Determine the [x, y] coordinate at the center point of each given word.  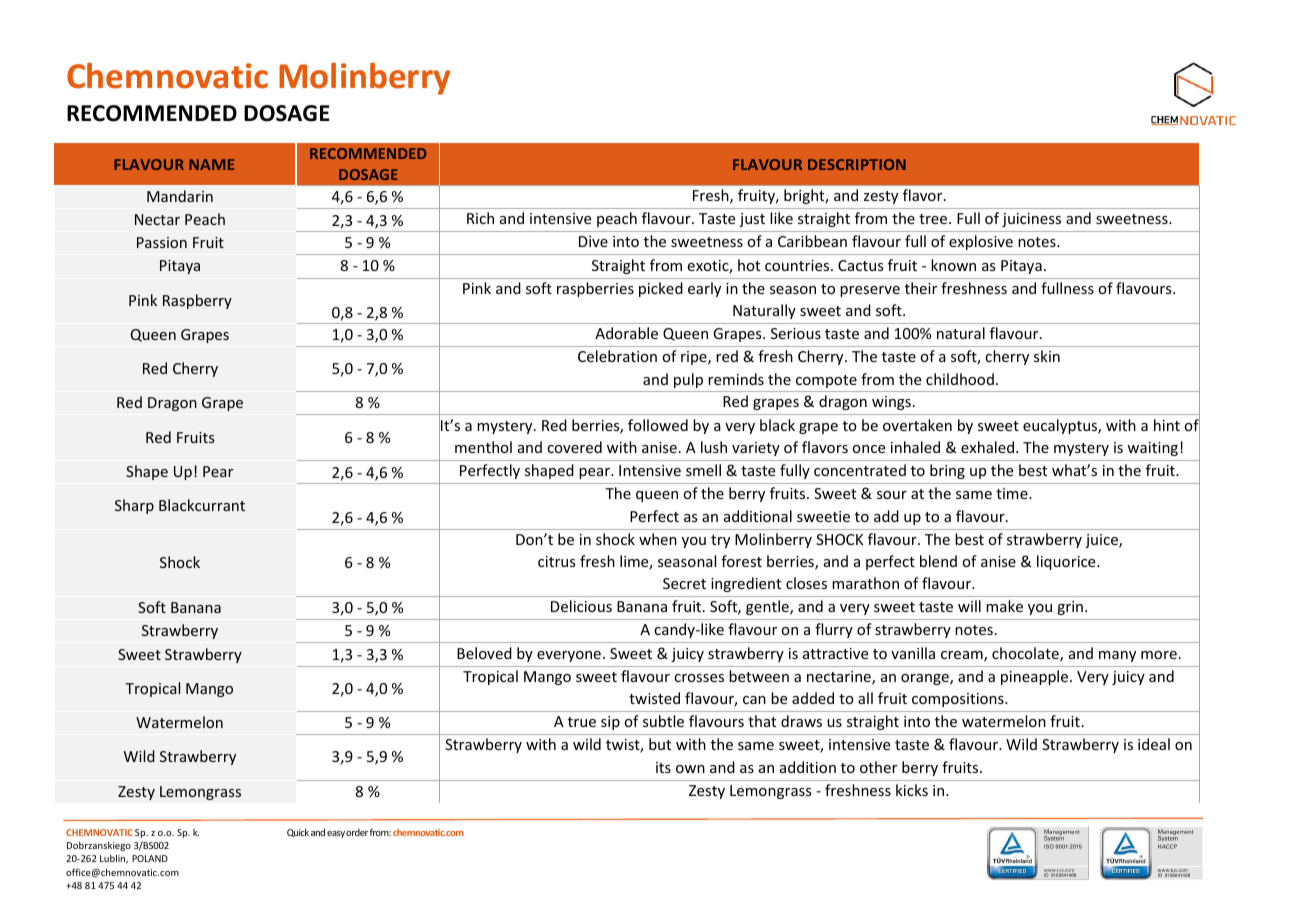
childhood [960, 379]
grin [1070, 608]
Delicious [581, 606]
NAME [211, 164]
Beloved [484, 653]
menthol [483, 447]
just [752, 220]
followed [658, 425]
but [660, 744]
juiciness [1031, 220]
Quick [298, 832]
